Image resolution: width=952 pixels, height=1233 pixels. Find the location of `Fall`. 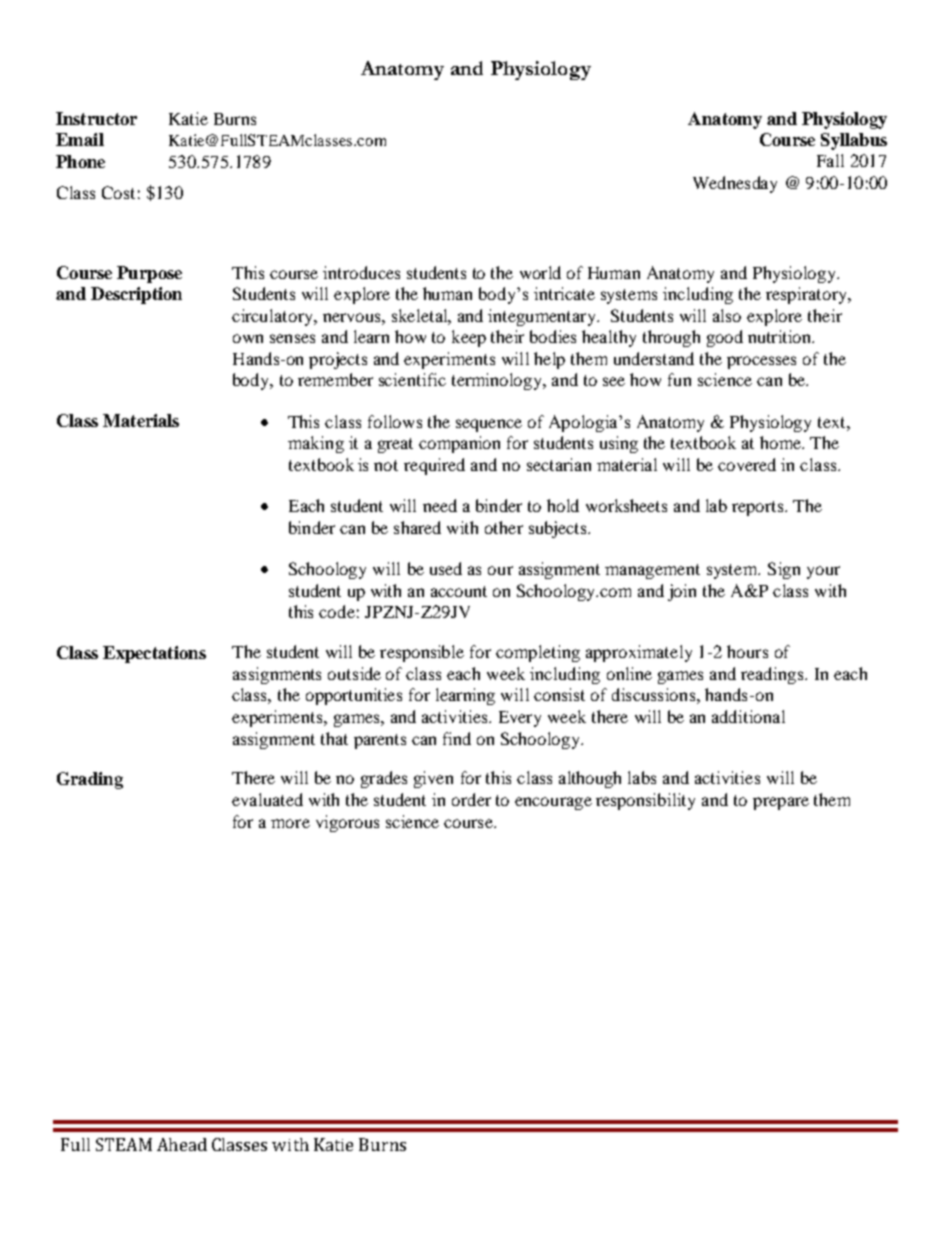

Fall is located at coordinates (830, 160).
